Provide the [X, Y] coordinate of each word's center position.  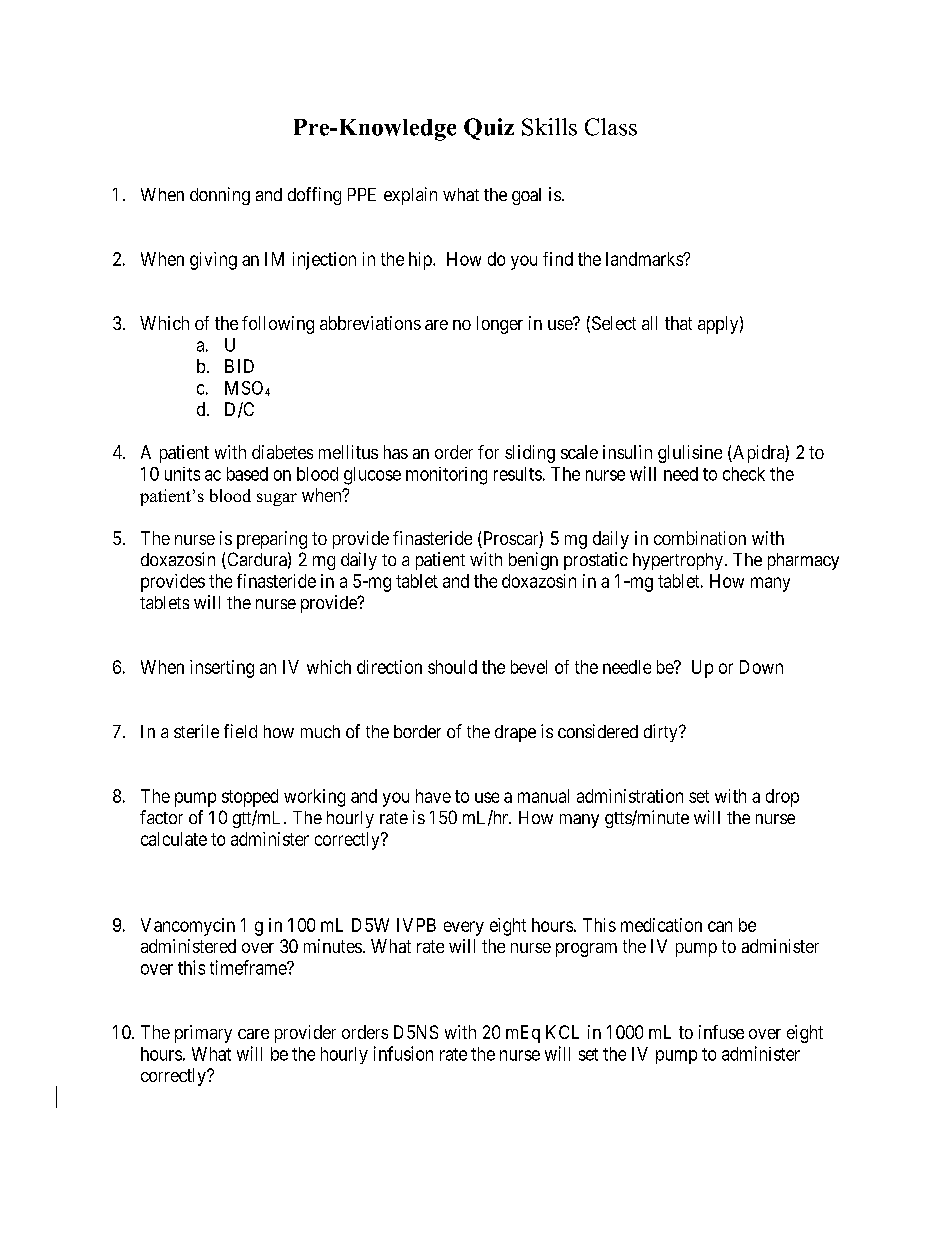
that [678, 323]
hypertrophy [678, 561]
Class [611, 127]
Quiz [489, 129]
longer [500, 325]
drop [782, 798]
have [433, 796]
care [253, 1034]
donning [220, 196]
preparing [272, 540]
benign [533, 561]
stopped [250, 798]
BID [239, 366]
